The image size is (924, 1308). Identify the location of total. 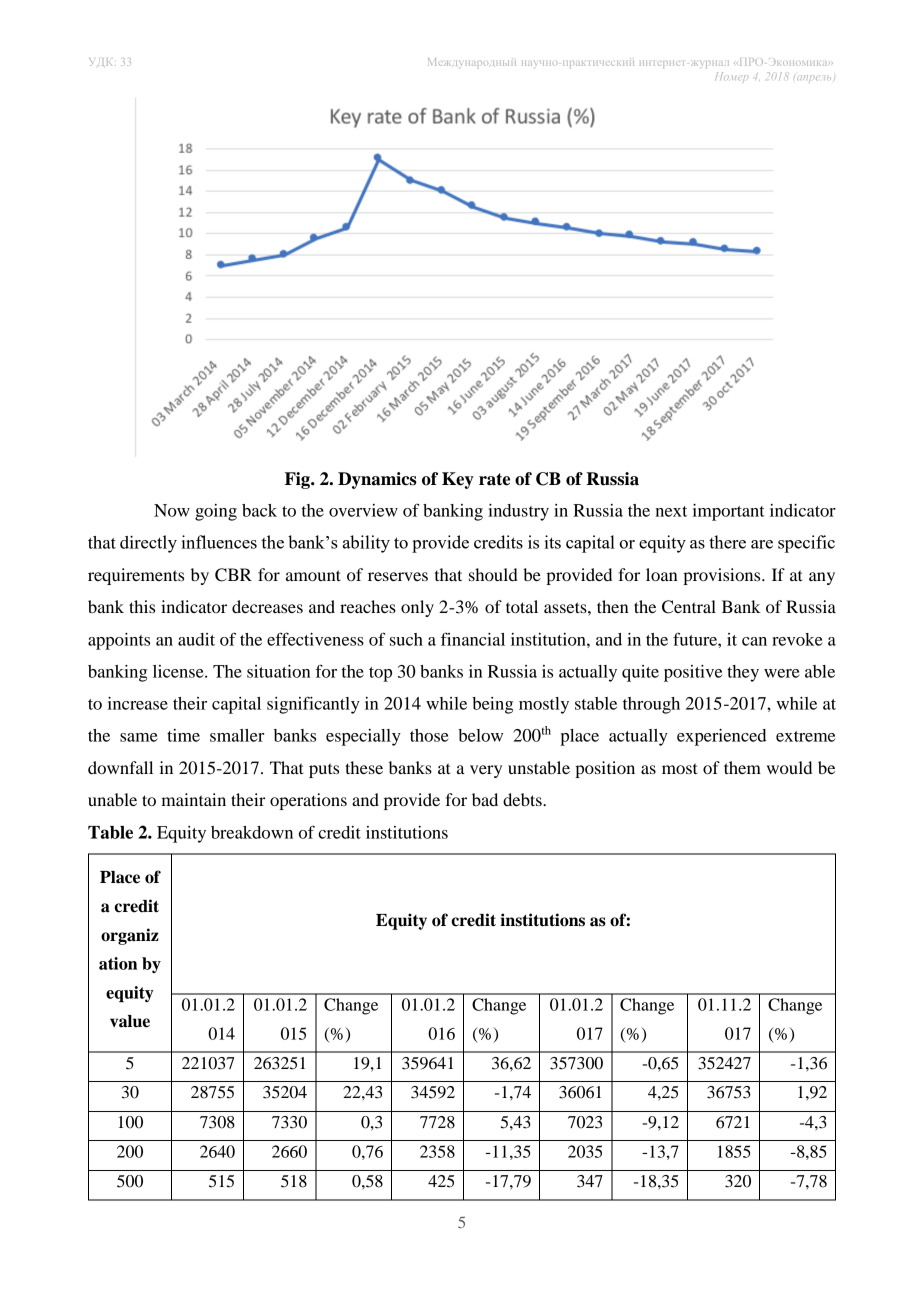
(522, 606).
